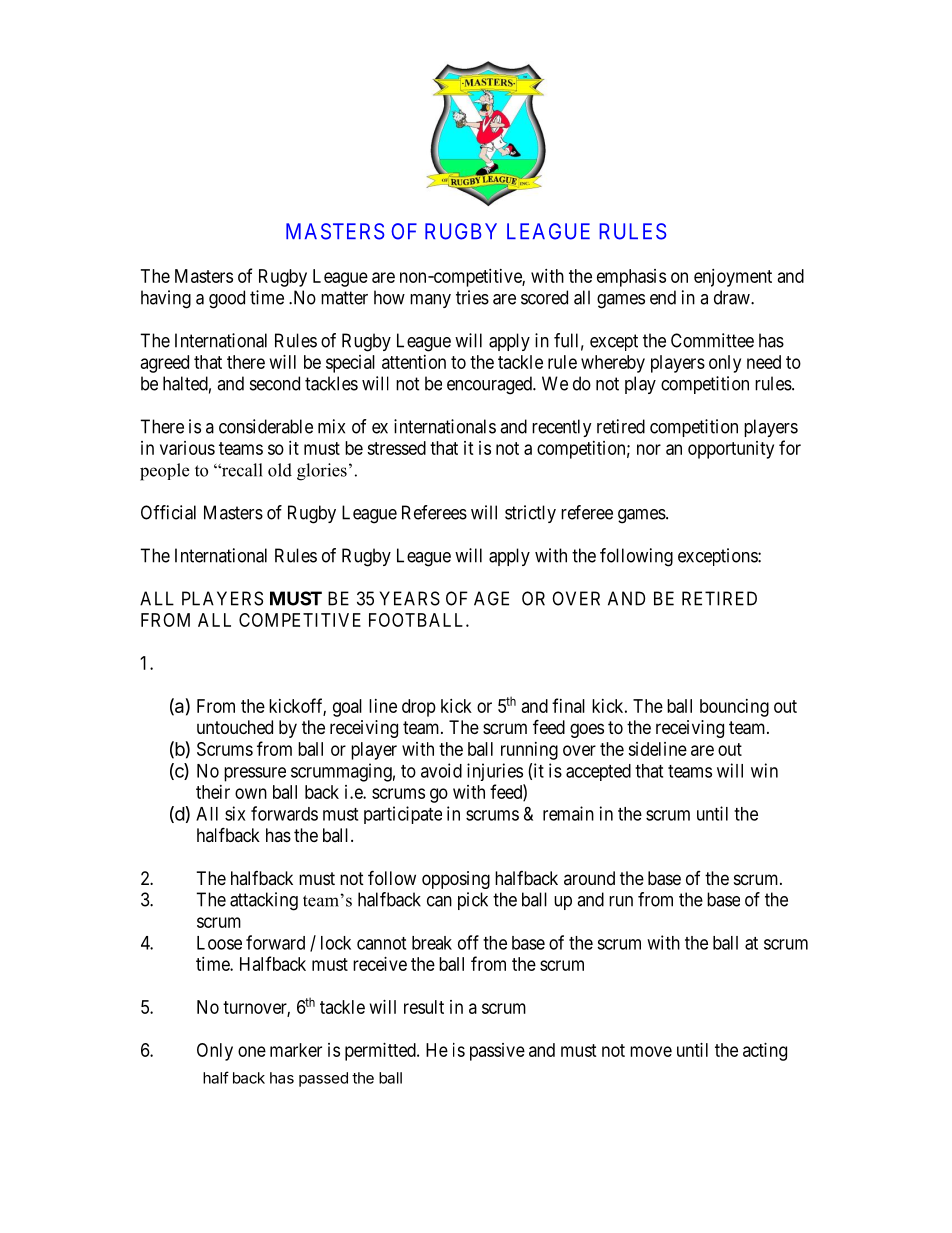 This screenshot has height=1233, width=952. Describe the element at coordinates (598, 772) in the screenshot. I see `accepted` at that location.
